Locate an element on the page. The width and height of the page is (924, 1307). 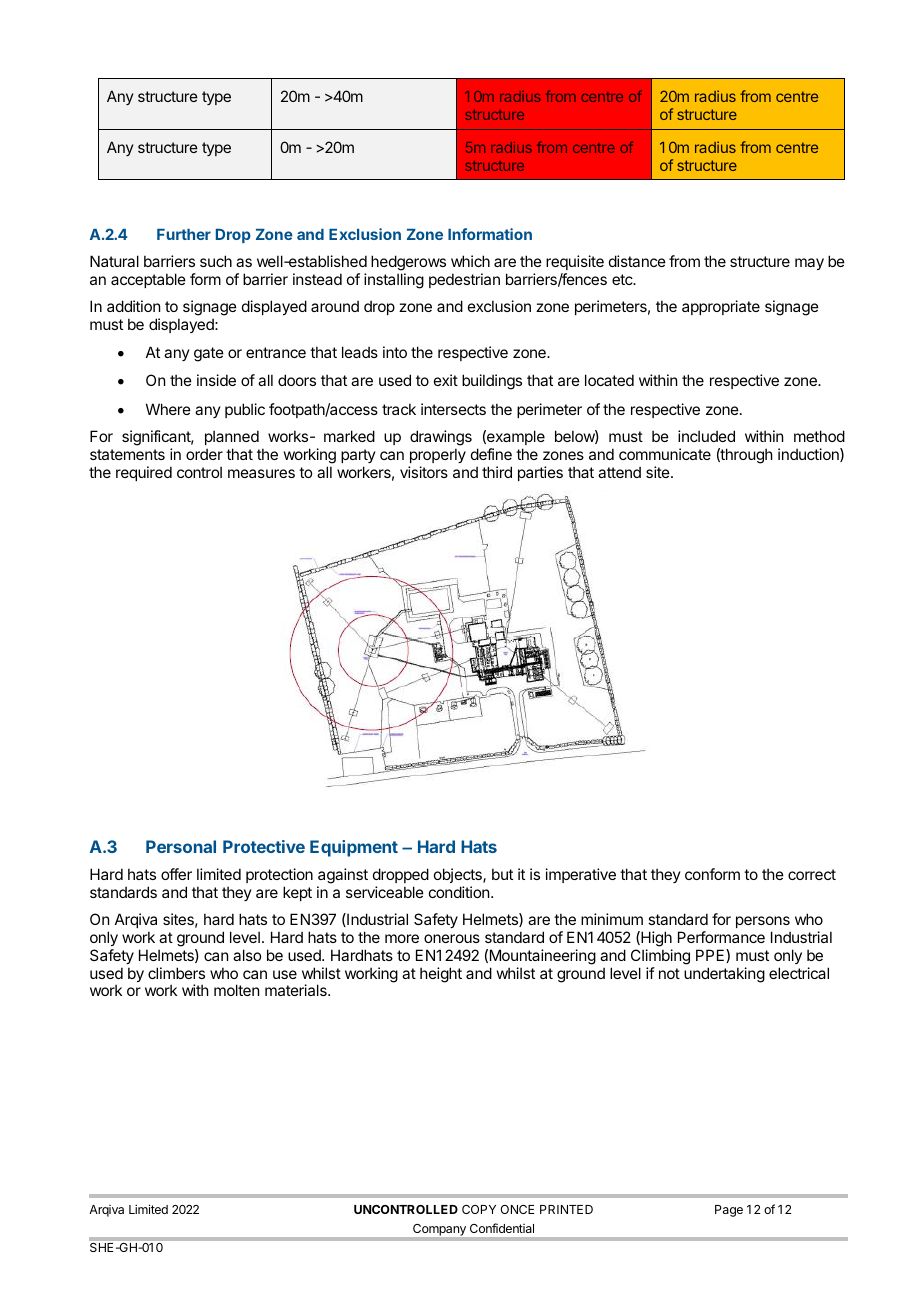
Personal is located at coordinates (181, 846).
